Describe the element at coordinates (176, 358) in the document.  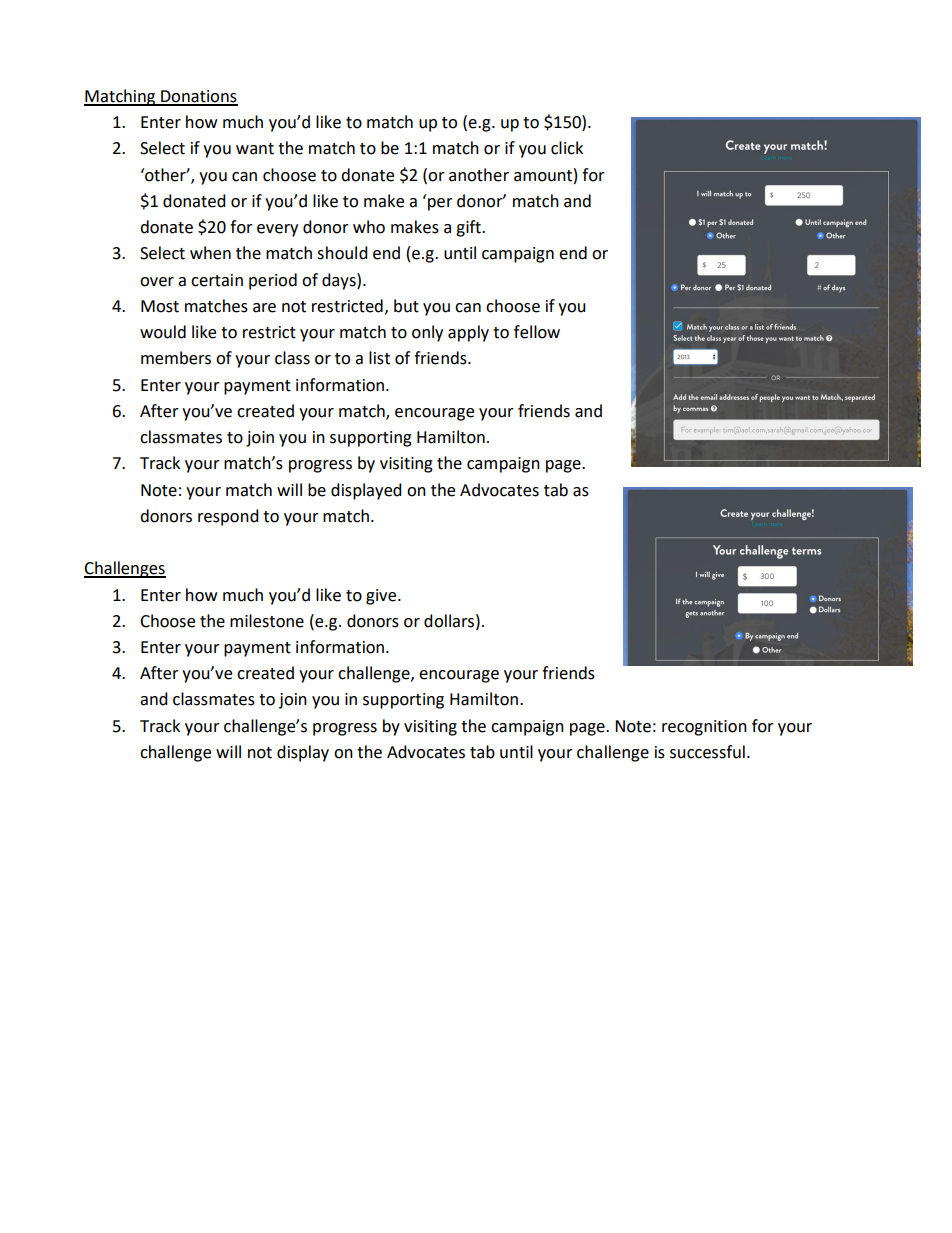
I see `members` at that location.
